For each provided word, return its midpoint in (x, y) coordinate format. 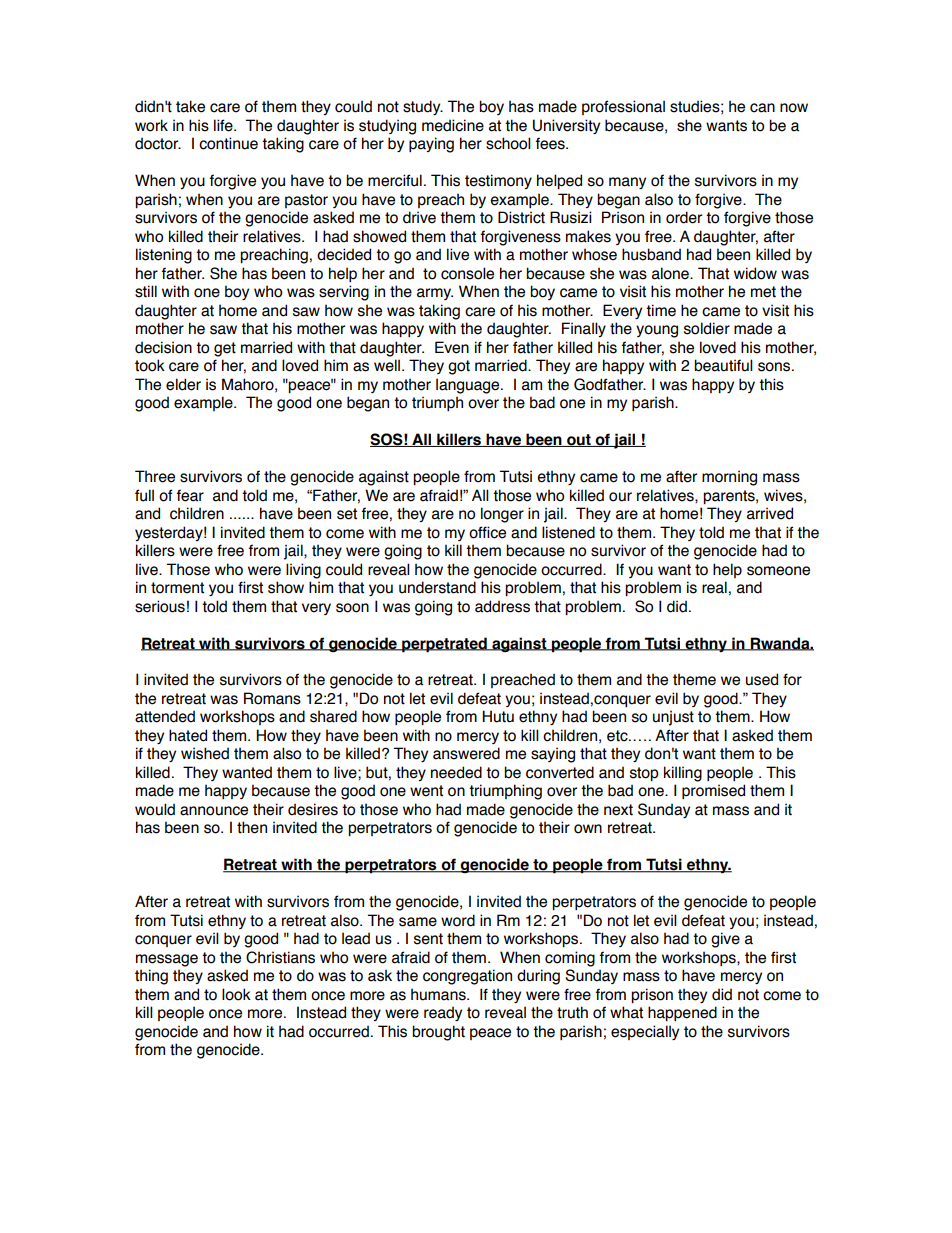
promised (713, 791)
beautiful (723, 365)
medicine (453, 125)
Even (452, 347)
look (236, 994)
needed (456, 772)
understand (437, 587)
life (224, 125)
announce (214, 811)
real (714, 587)
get (225, 349)
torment (177, 588)
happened (682, 1013)
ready (443, 1013)
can (762, 108)
